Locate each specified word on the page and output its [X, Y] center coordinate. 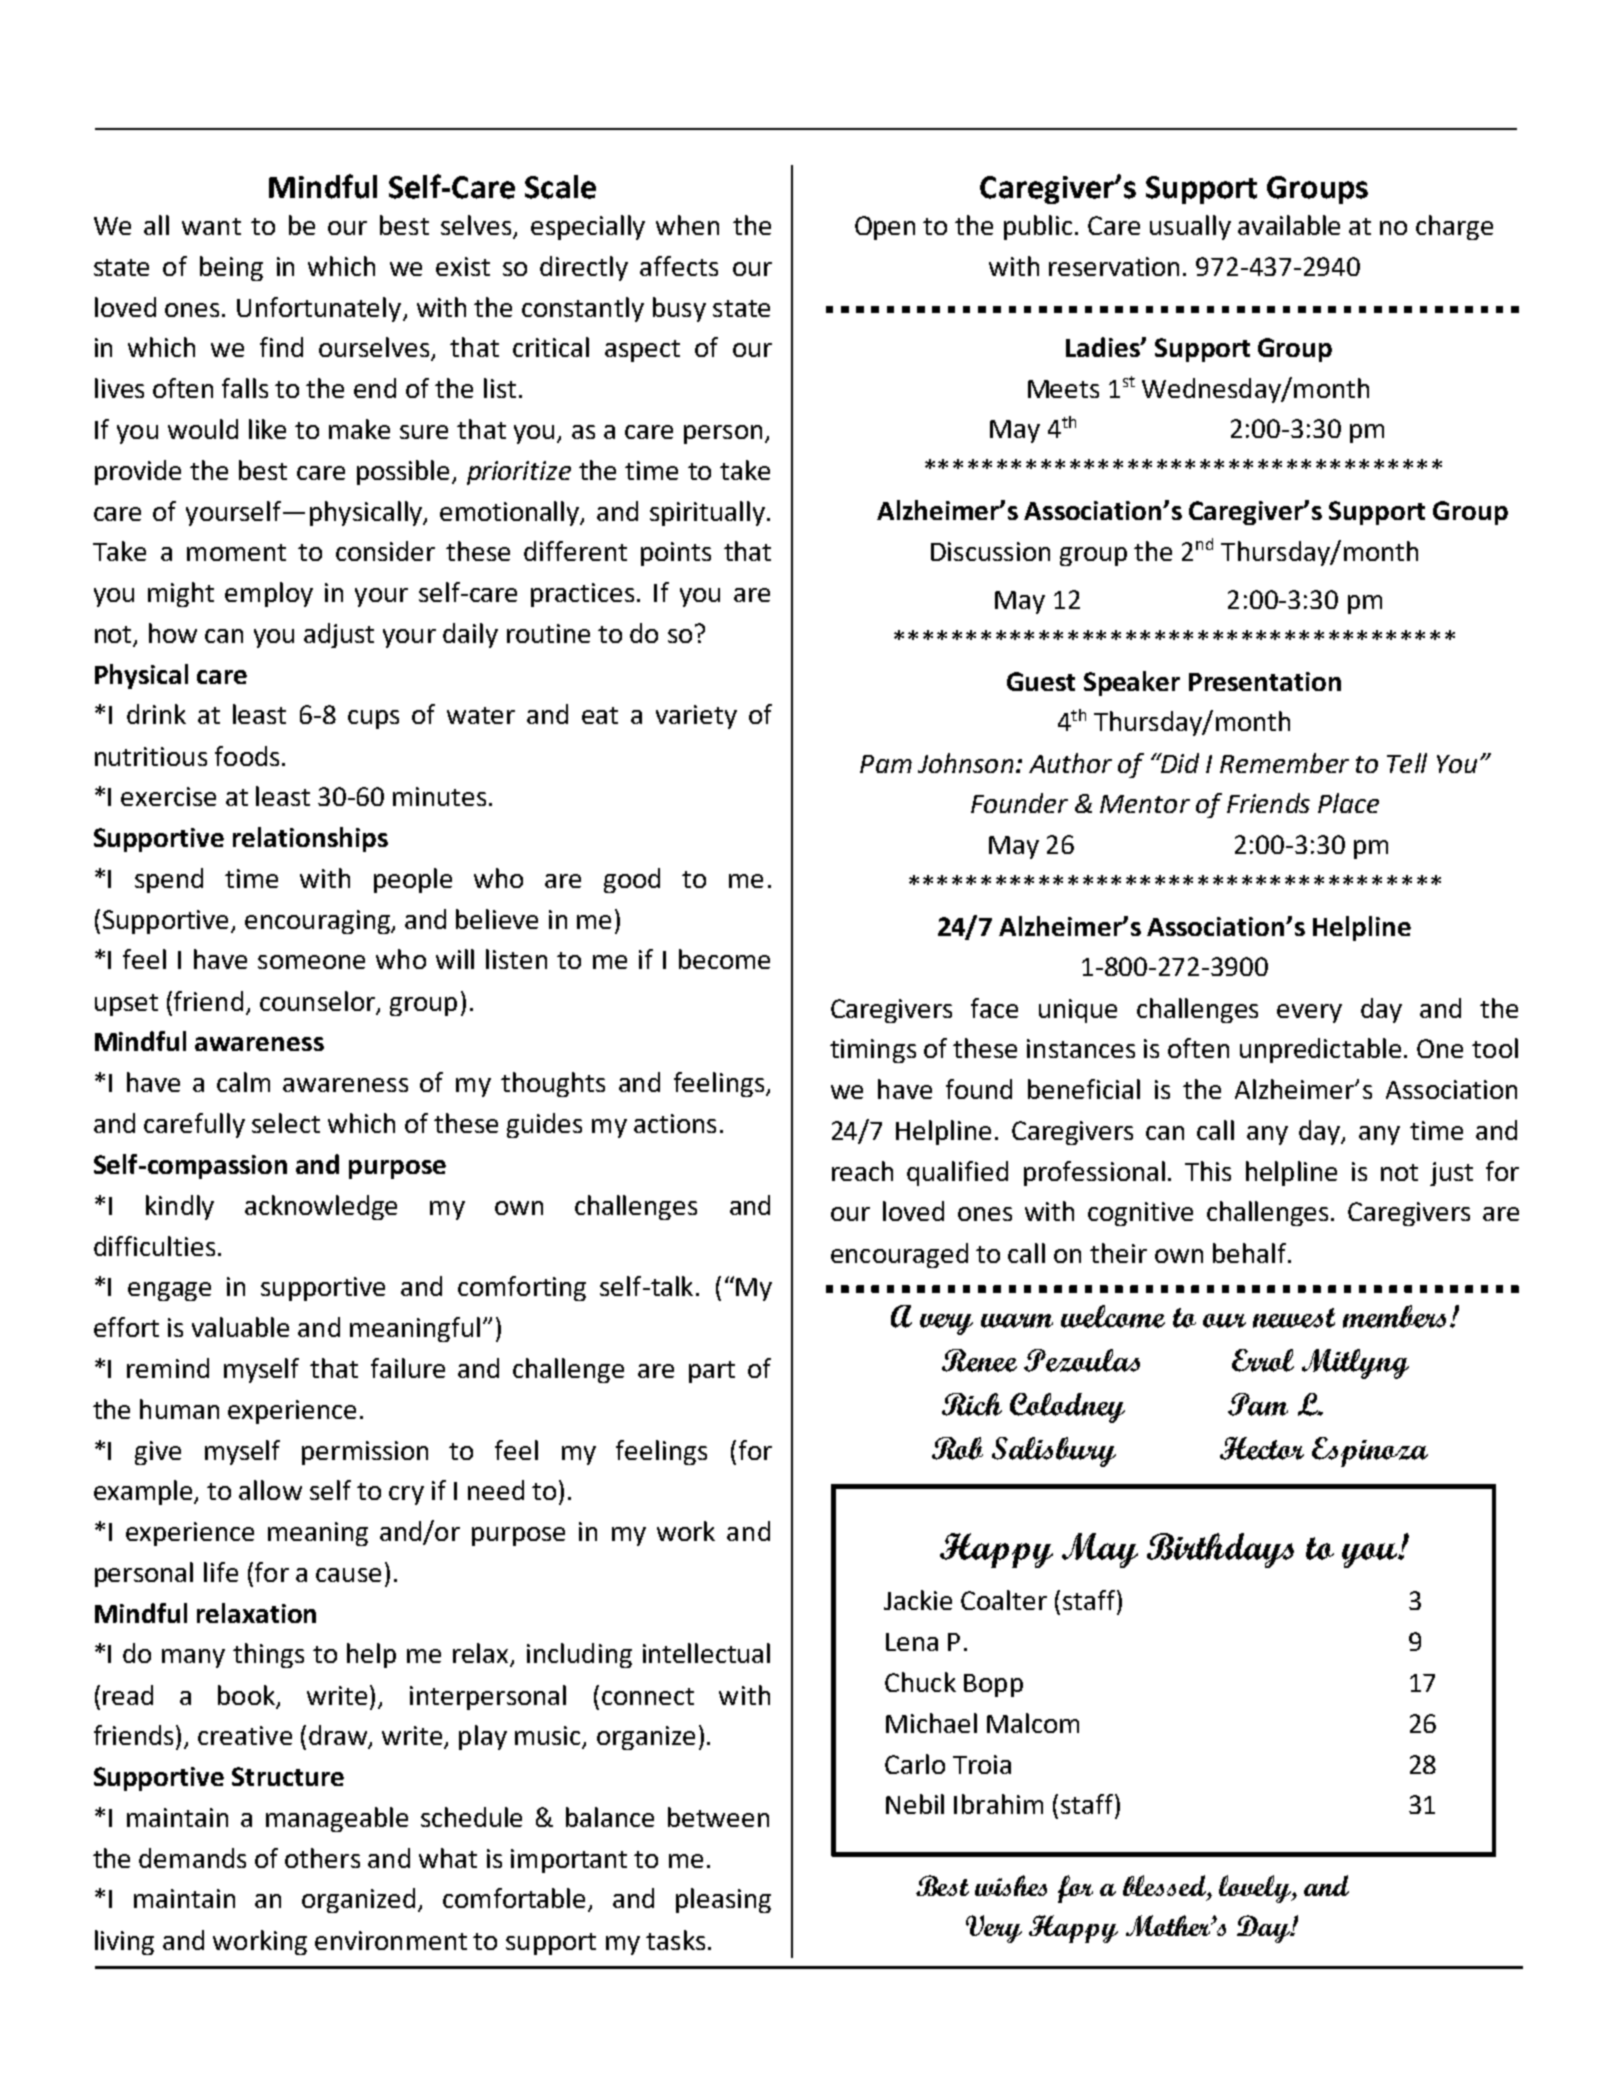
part [712, 1372]
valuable [240, 1327]
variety [696, 717]
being [231, 268]
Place [1348, 803]
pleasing [723, 1900]
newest [1294, 1318]
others [322, 1858]
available [1289, 225]
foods [247, 756]
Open [885, 228]
